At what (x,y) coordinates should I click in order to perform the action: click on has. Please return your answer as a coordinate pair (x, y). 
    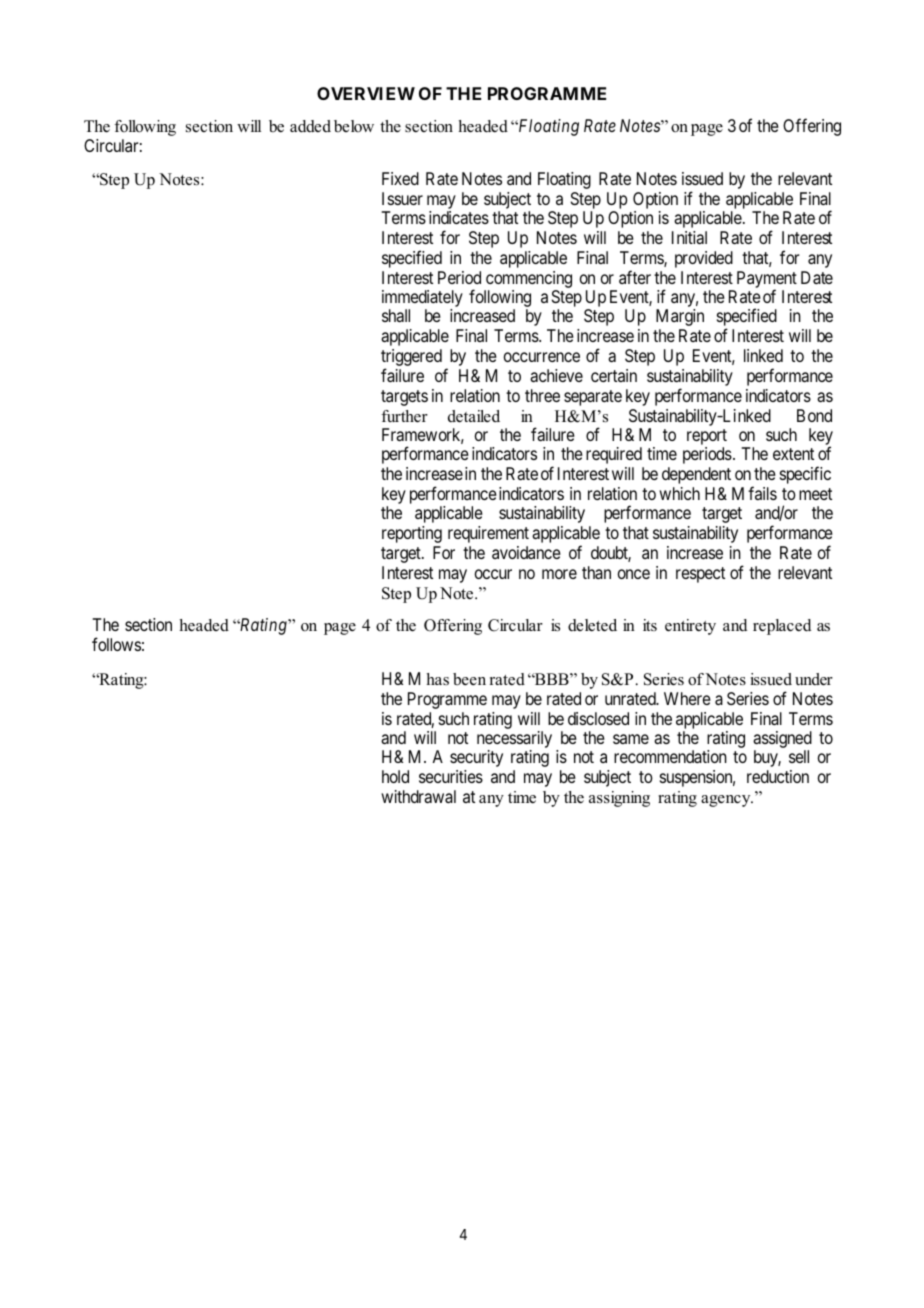
    Looking at the image, I should click on (437, 679).
